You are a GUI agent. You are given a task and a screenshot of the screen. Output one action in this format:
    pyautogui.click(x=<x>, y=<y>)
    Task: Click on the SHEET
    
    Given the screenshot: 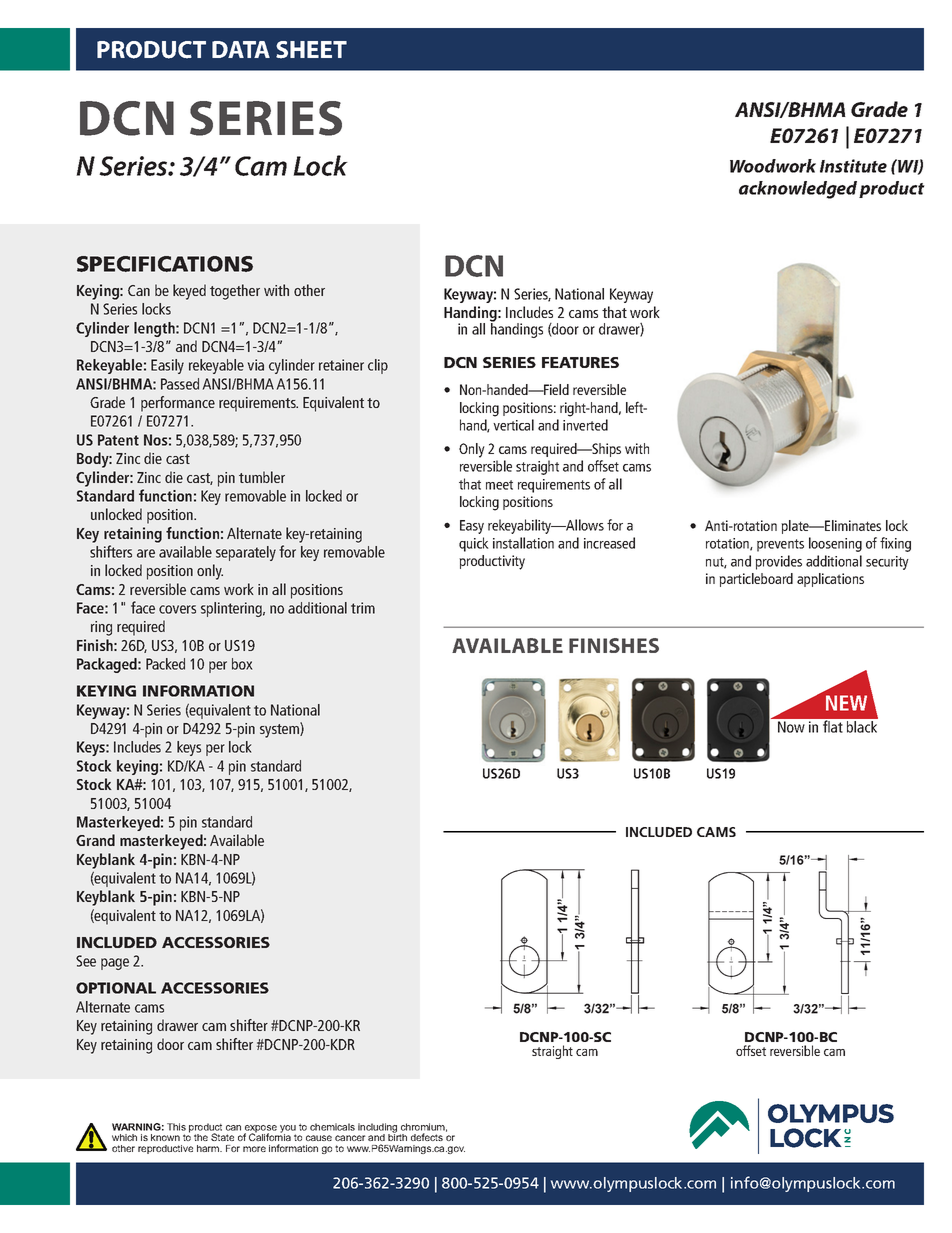 What is the action you would take?
    pyautogui.click(x=311, y=50)
